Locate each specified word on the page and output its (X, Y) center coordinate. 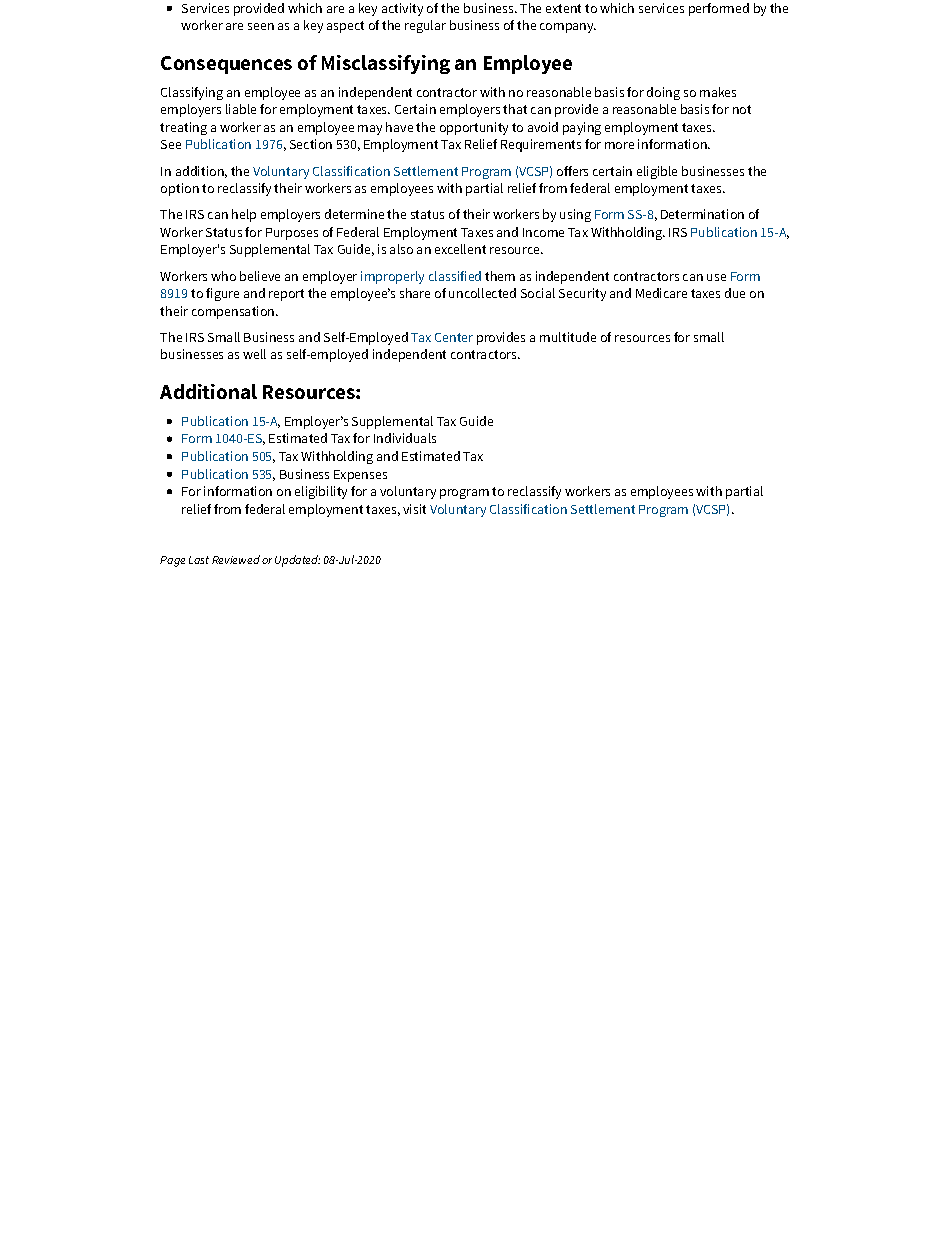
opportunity (474, 128)
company (568, 28)
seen (261, 26)
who (223, 276)
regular (425, 26)
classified (455, 276)
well (254, 354)
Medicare (661, 293)
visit (414, 509)
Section (311, 144)
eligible (657, 172)
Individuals (405, 438)
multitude (568, 337)
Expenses (360, 476)
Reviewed (236, 559)
